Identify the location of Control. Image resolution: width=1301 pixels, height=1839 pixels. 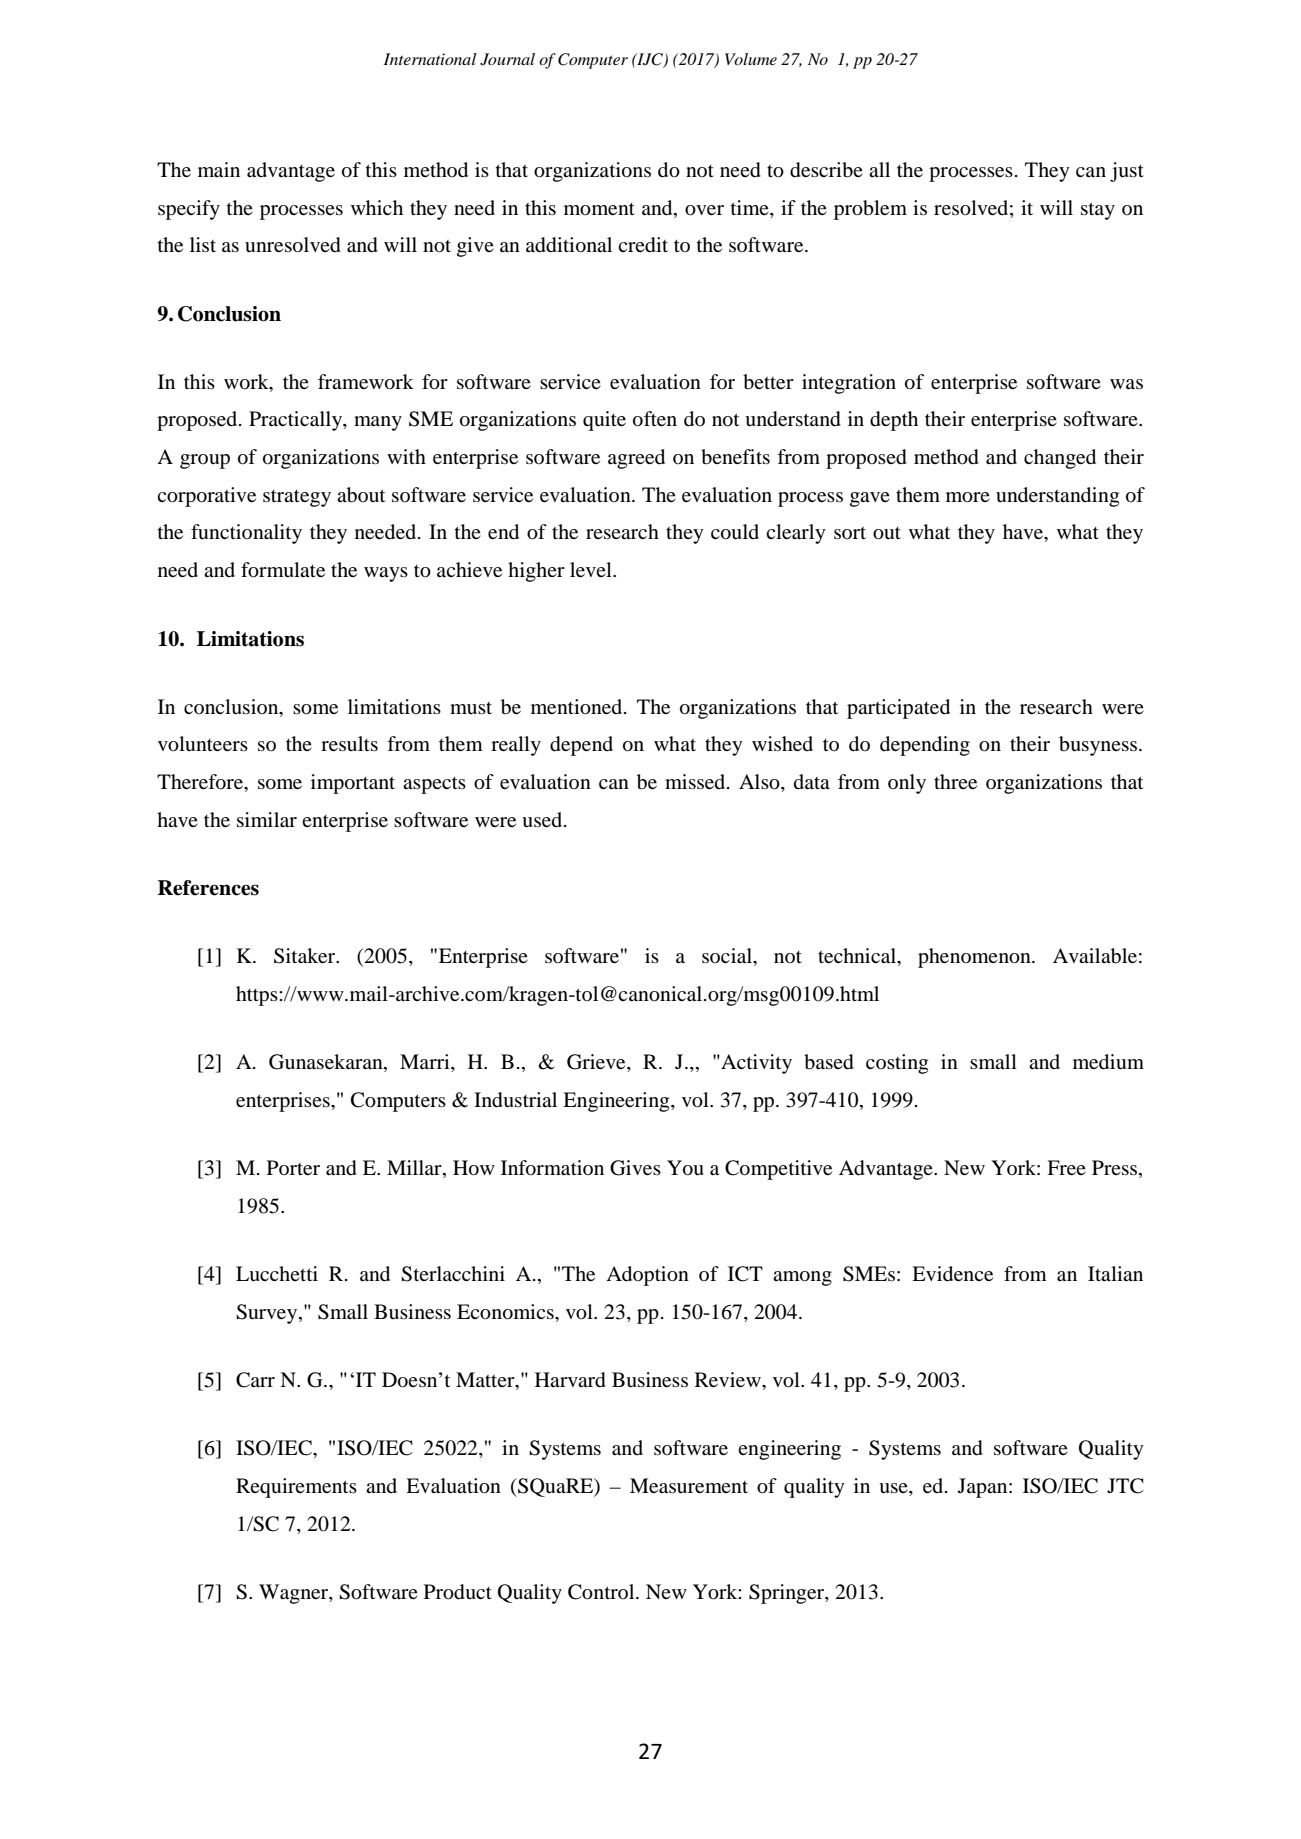
(602, 1592).
